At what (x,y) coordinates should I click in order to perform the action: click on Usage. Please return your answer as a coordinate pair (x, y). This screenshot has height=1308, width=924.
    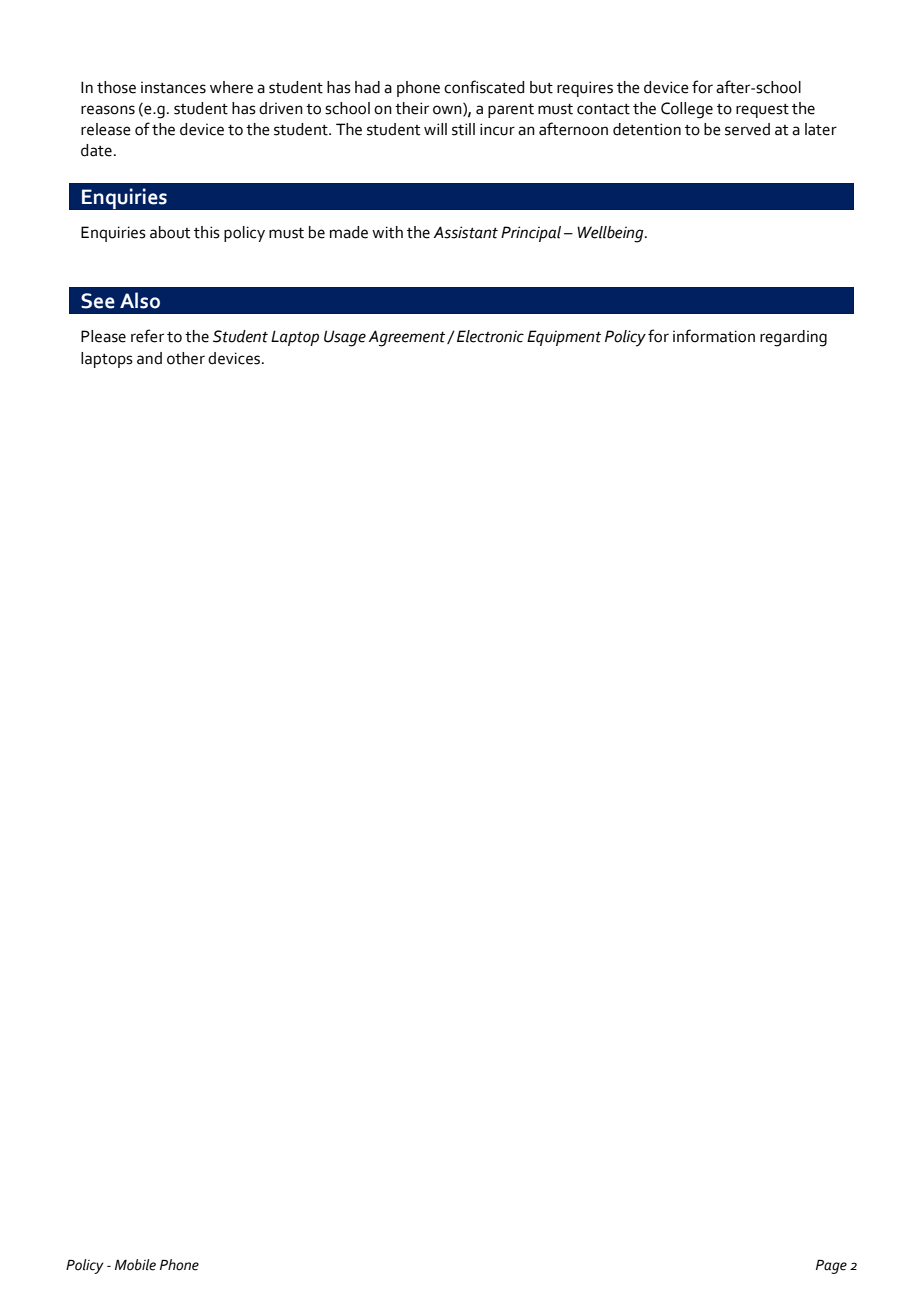
    Looking at the image, I should click on (345, 338).
